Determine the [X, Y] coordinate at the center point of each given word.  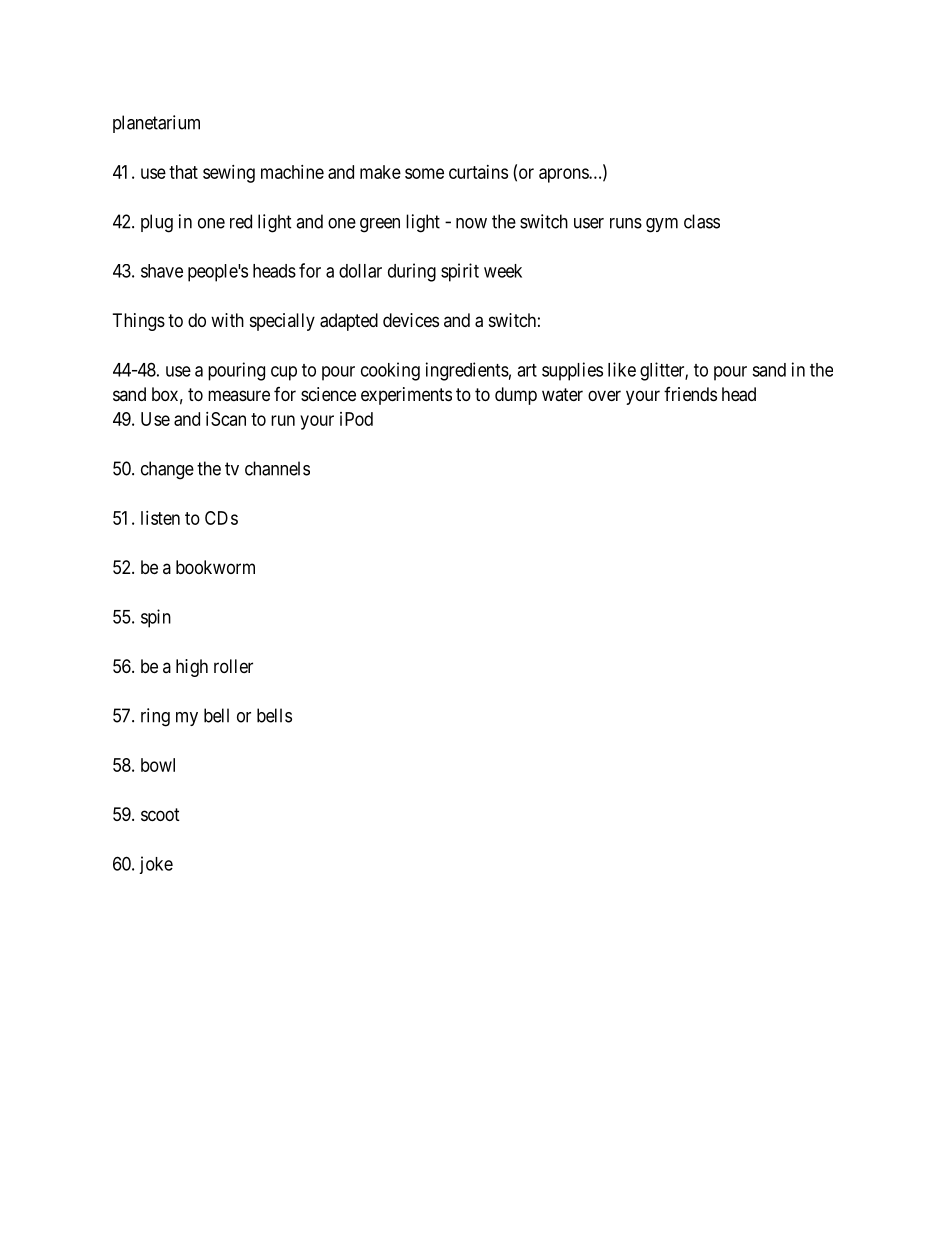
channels [277, 468]
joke [156, 865]
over [604, 395]
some [424, 173]
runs [626, 223]
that [183, 172]
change [167, 470]
